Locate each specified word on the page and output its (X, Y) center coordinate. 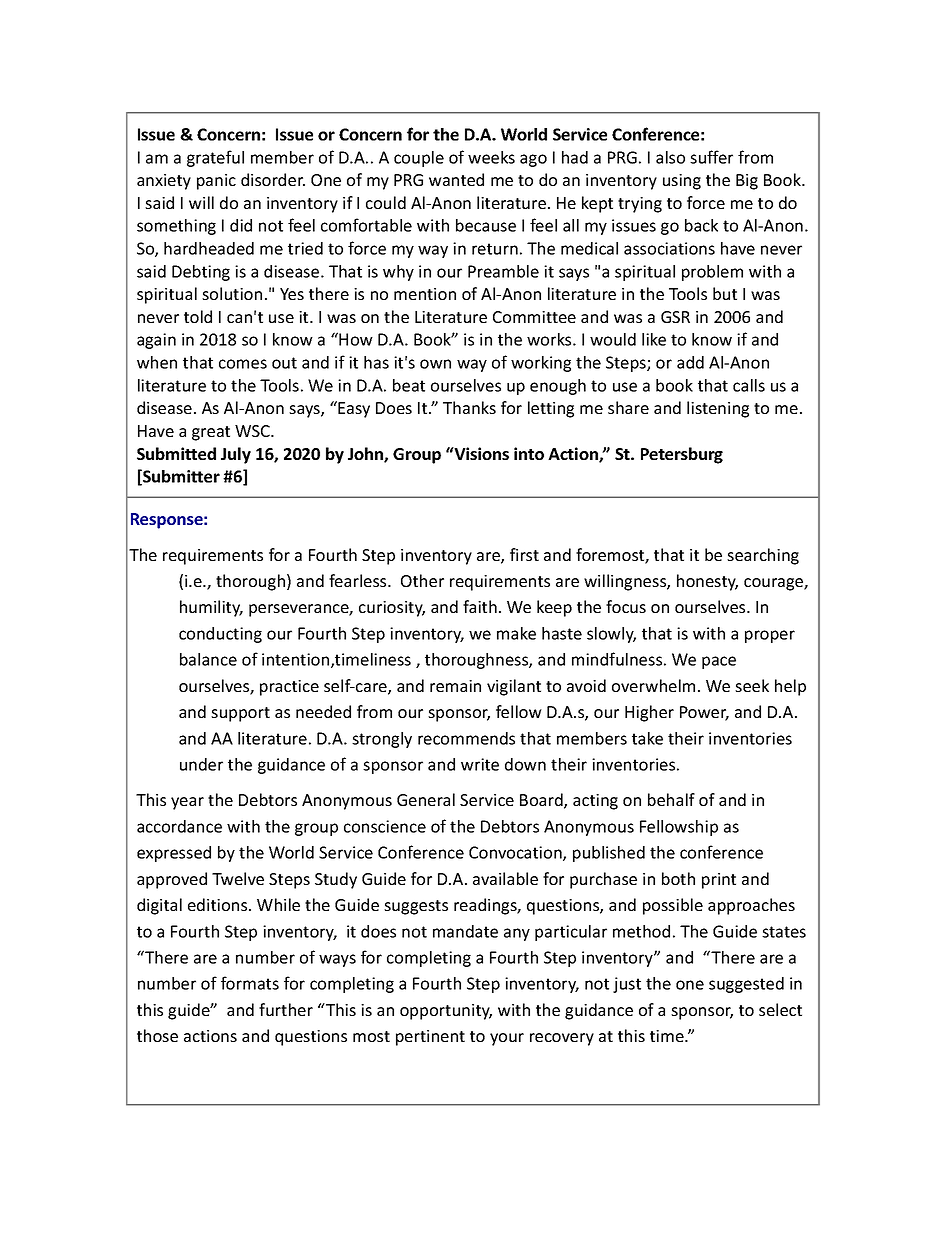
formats (250, 983)
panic (216, 182)
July (236, 455)
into (529, 453)
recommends (466, 738)
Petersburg (682, 455)
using (682, 182)
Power (704, 713)
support (240, 714)
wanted (456, 179)
